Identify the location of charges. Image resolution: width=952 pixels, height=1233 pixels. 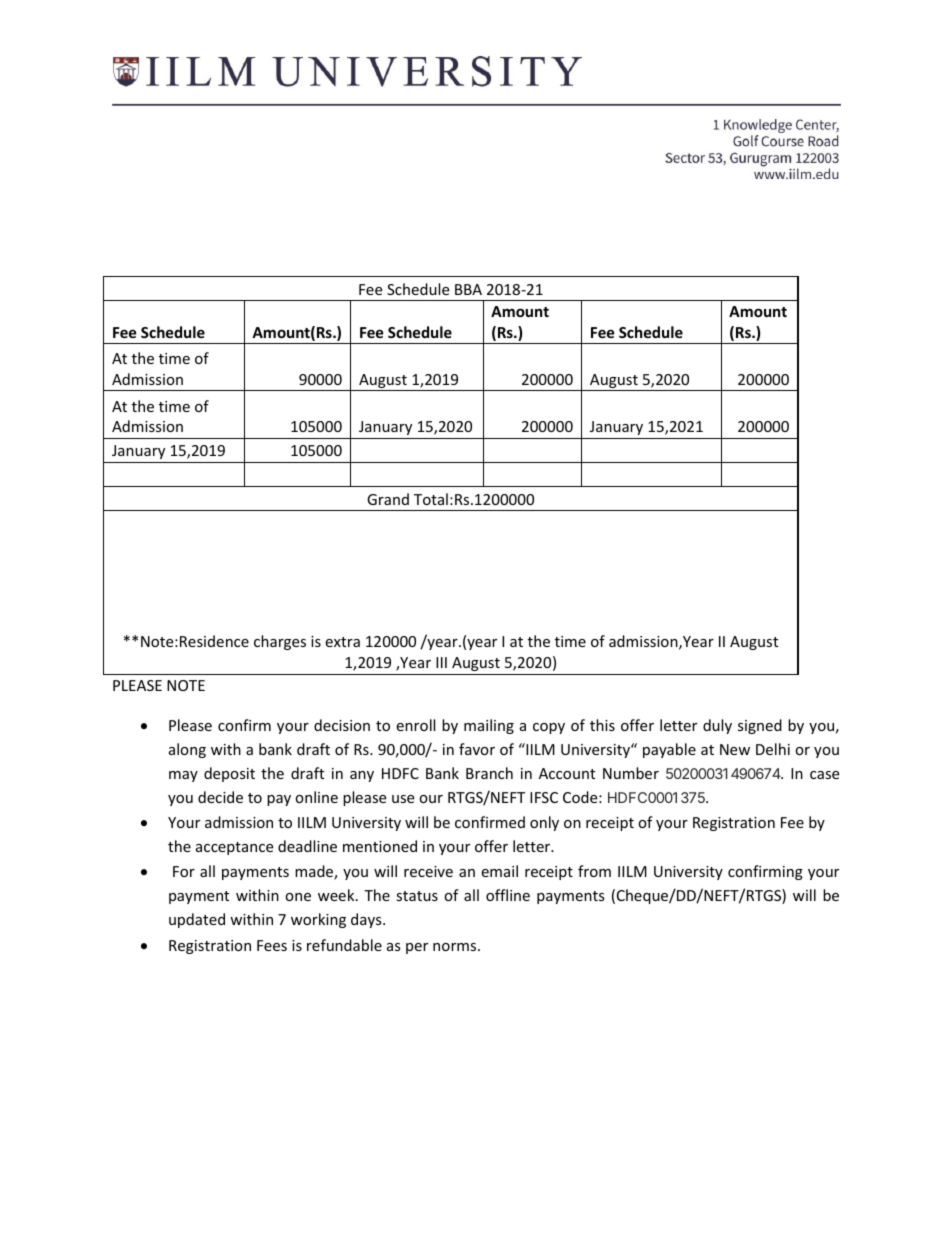
(280, 642).
